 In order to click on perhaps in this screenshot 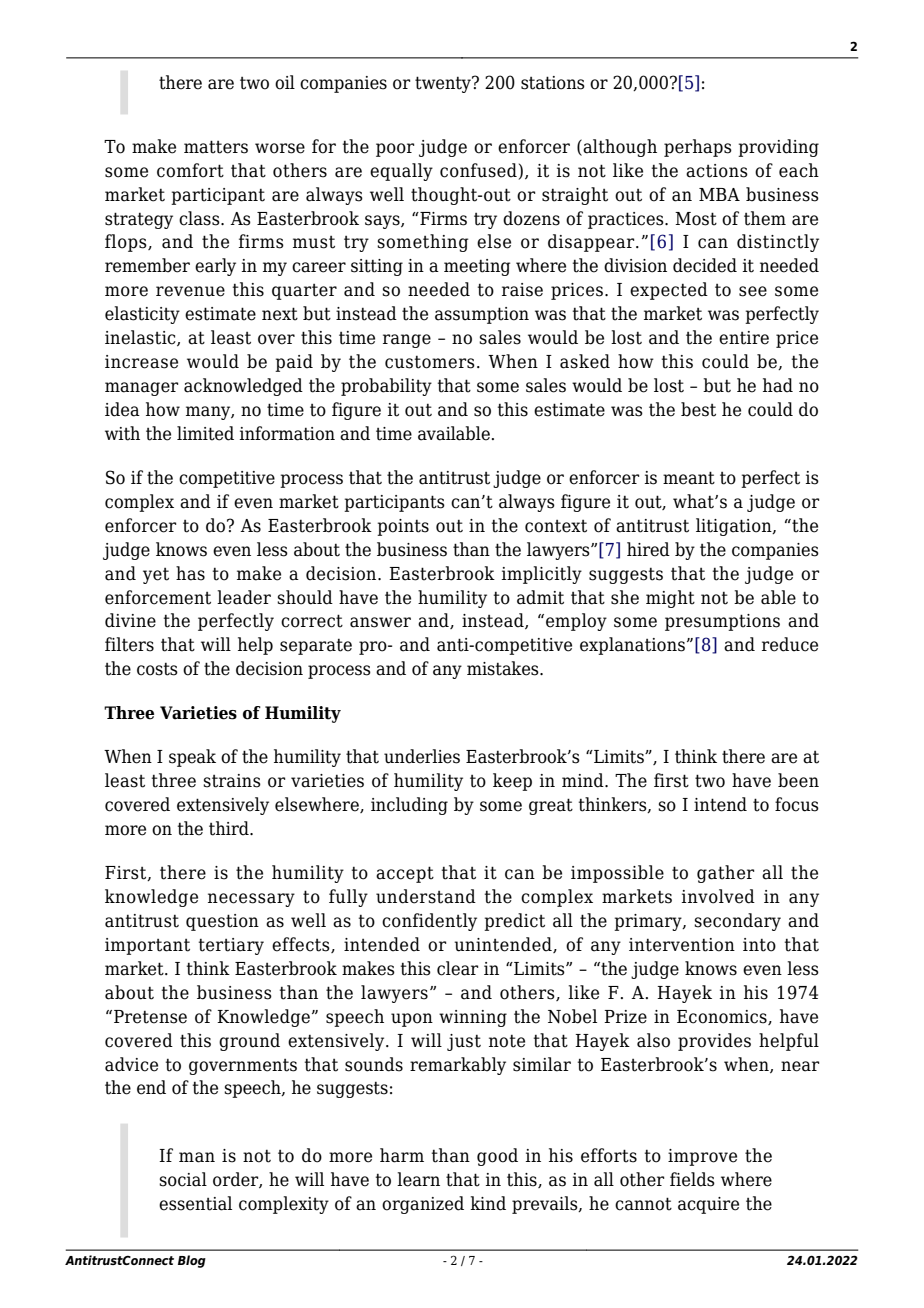, I will do `click(698, 148)`.
